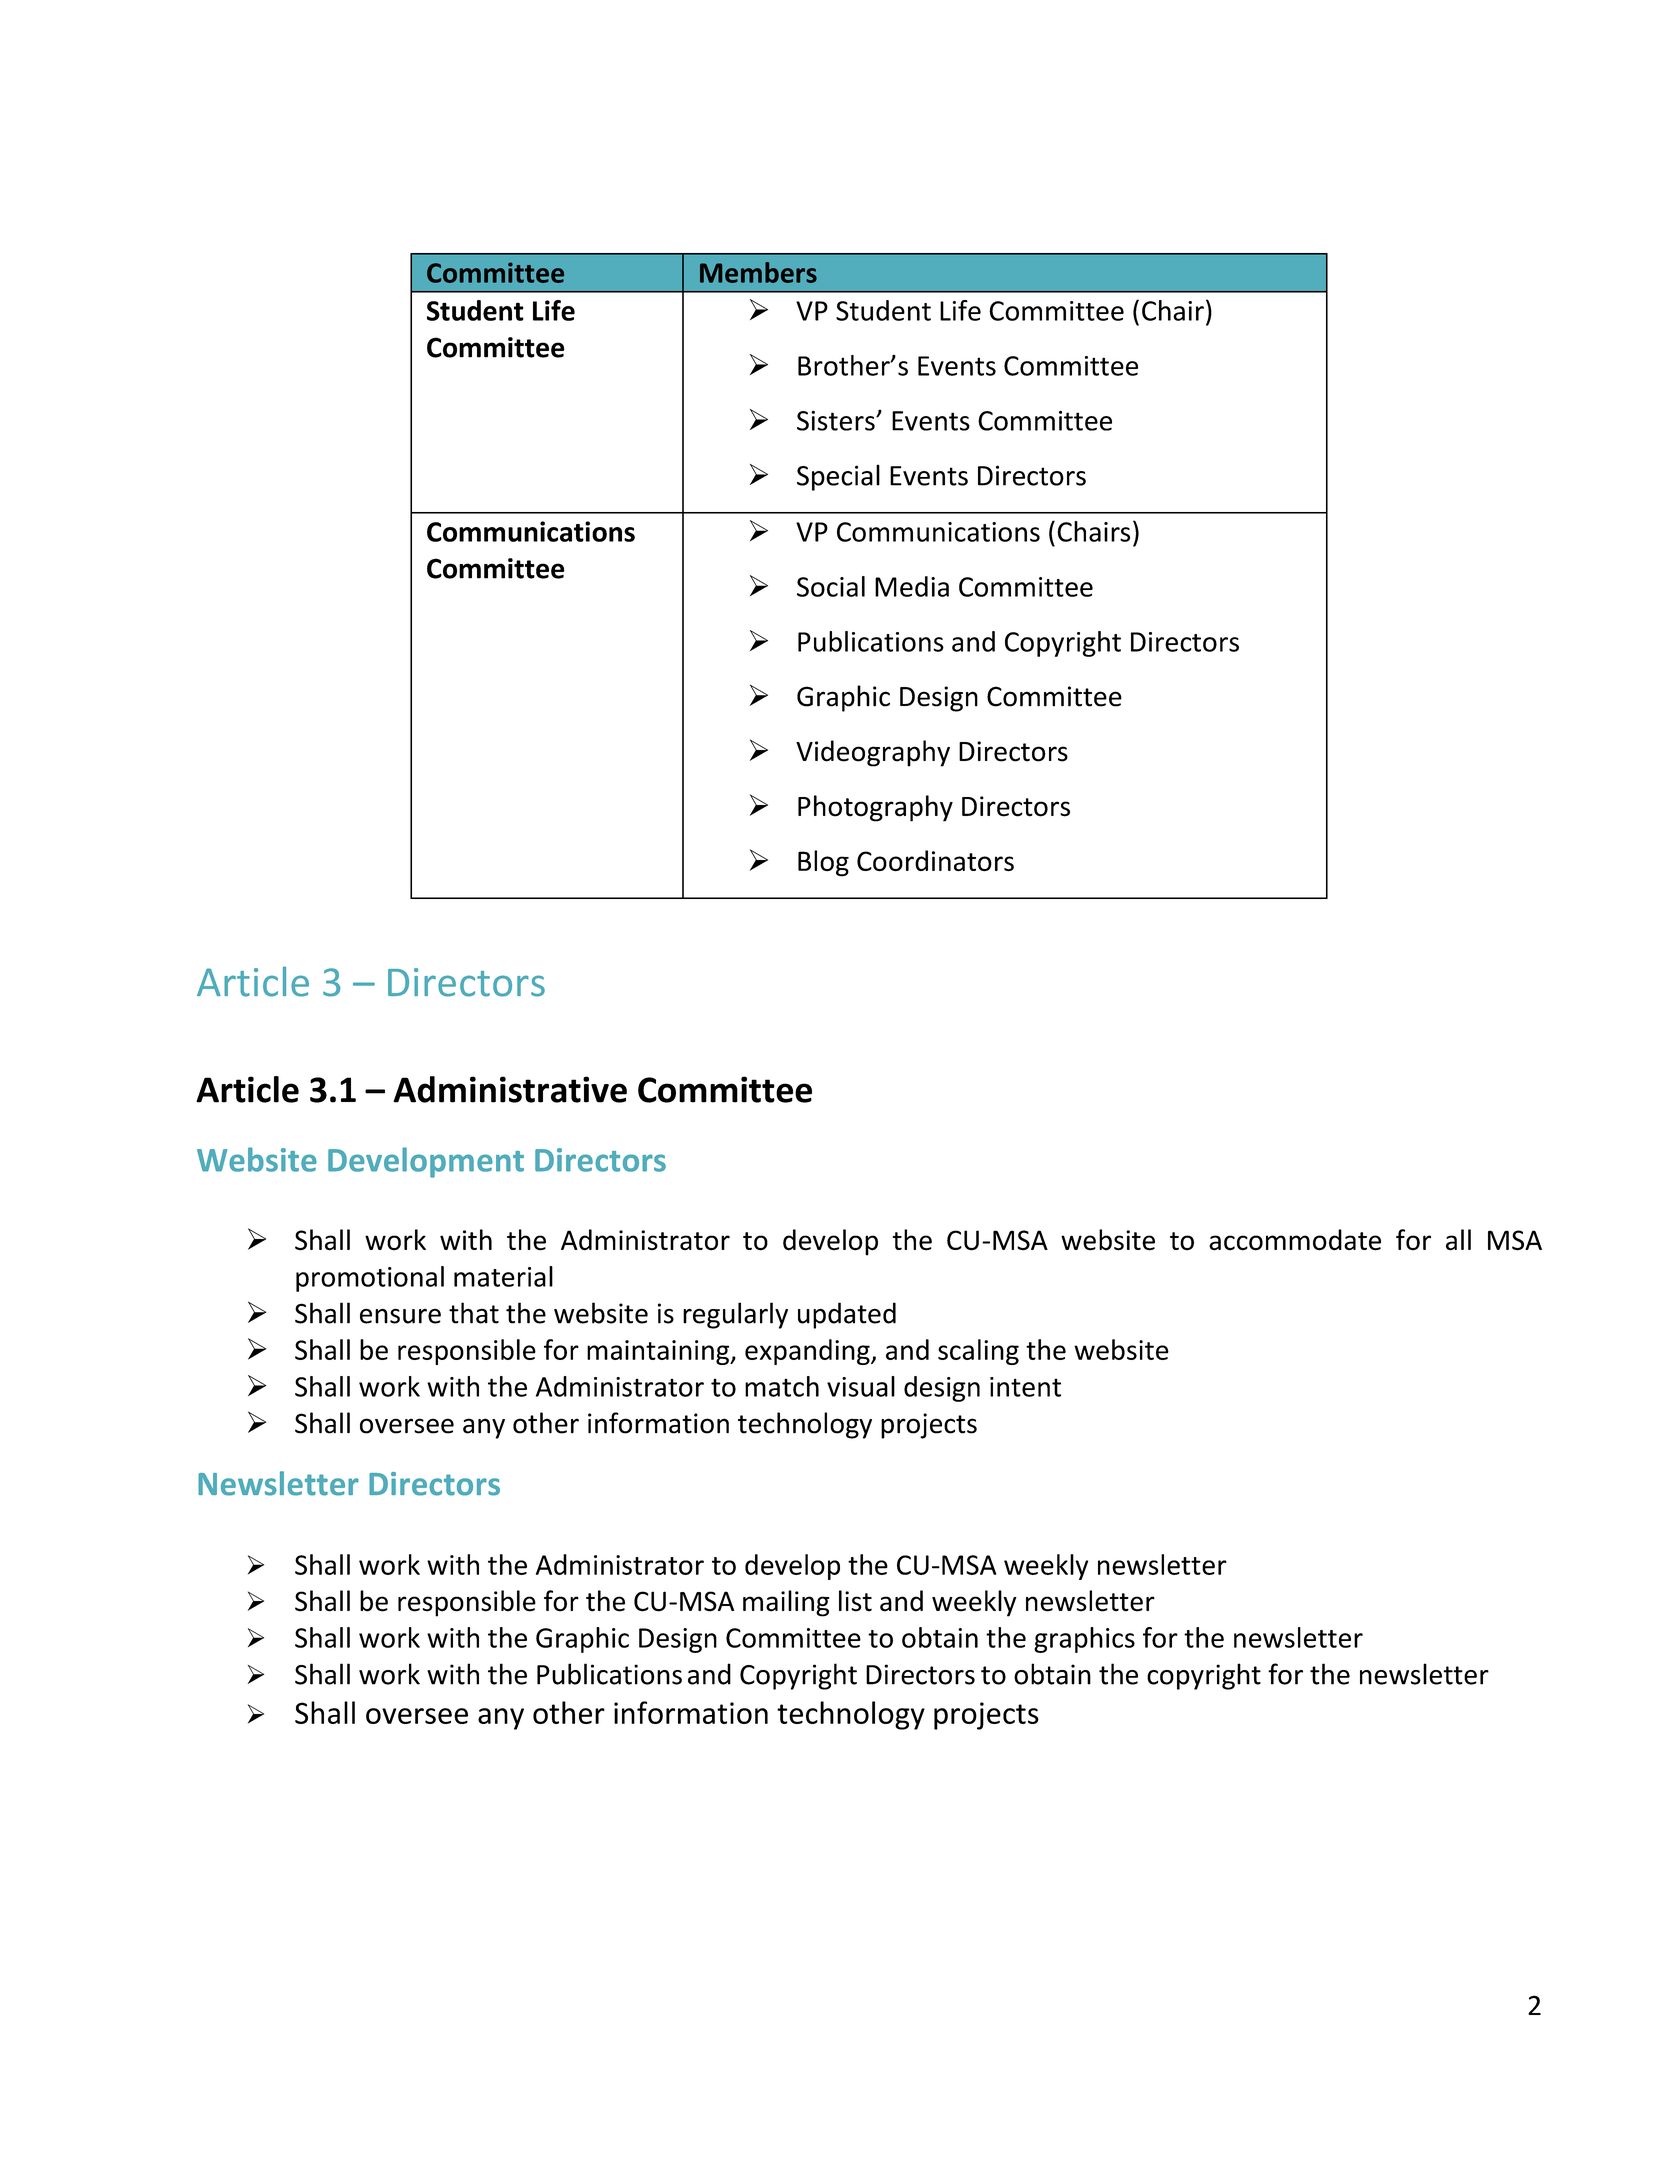 The image size is (1667, 2158). What do you see at coordinates (510, 1089) in the screenshot?
I see `Administrative` at bounding box center [510, 1089].
